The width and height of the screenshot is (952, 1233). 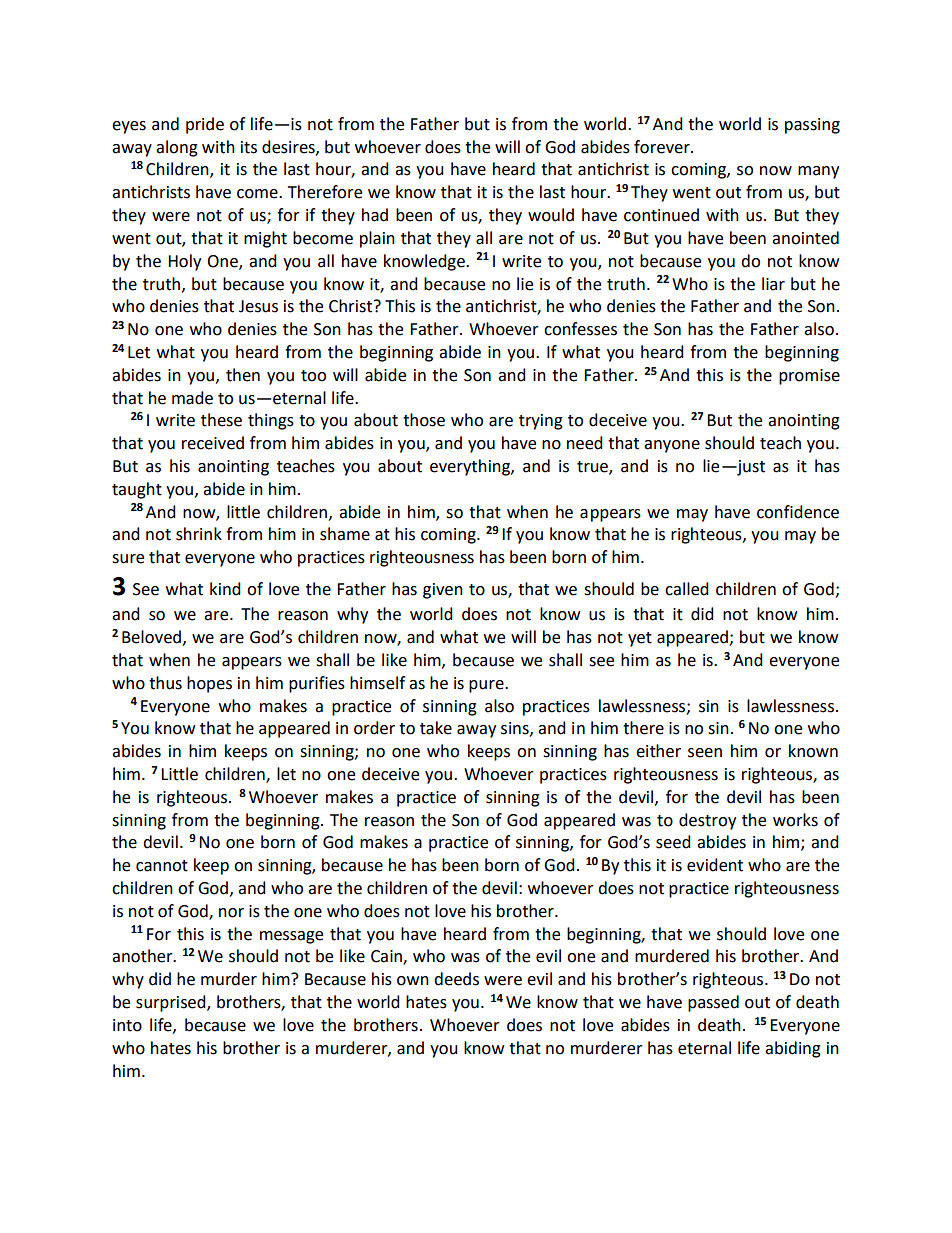 I want to click on deeds, so click(x=456, y=979).
